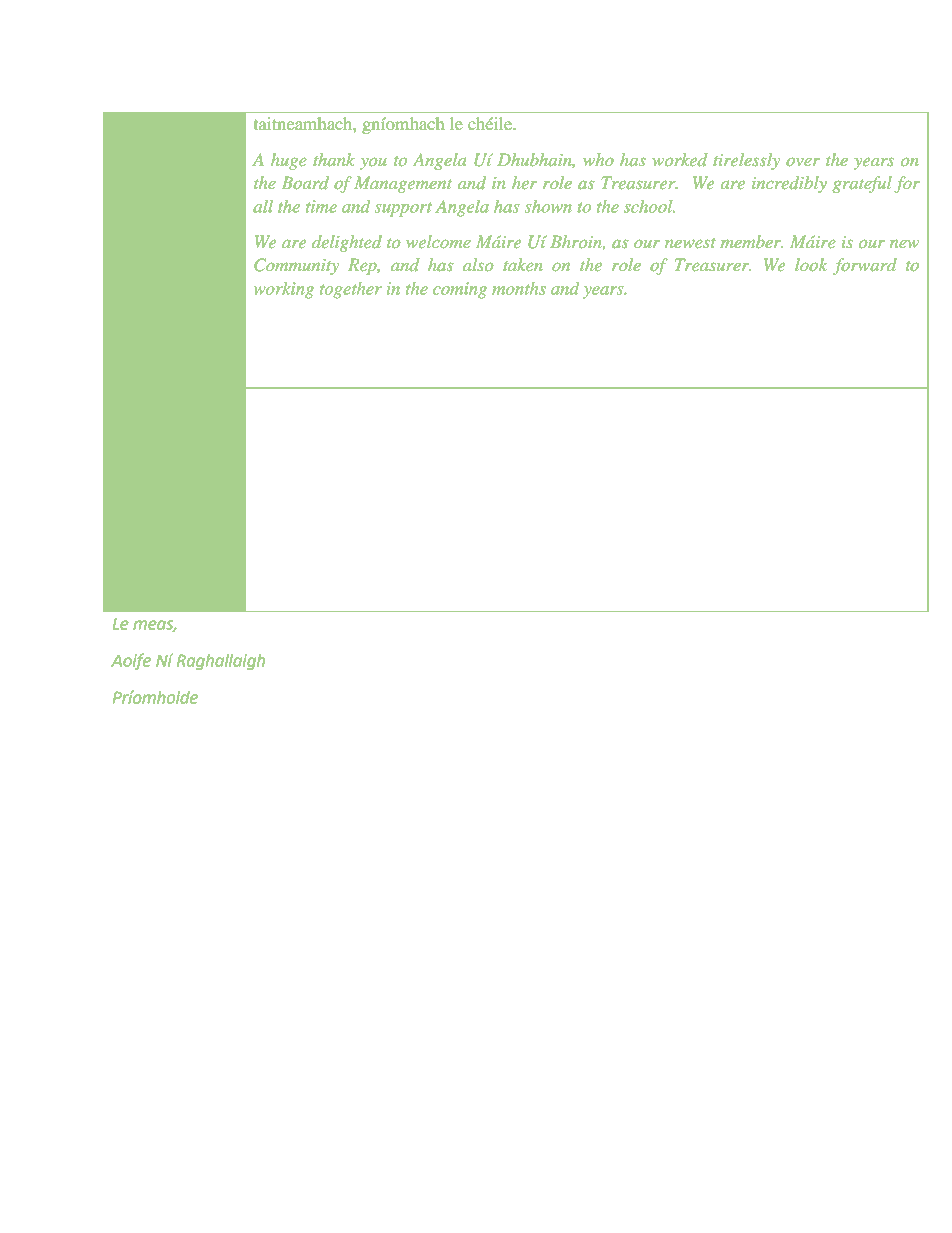 The image size is (952, 1233). I want to click on incredibly, so click(789, 184).
